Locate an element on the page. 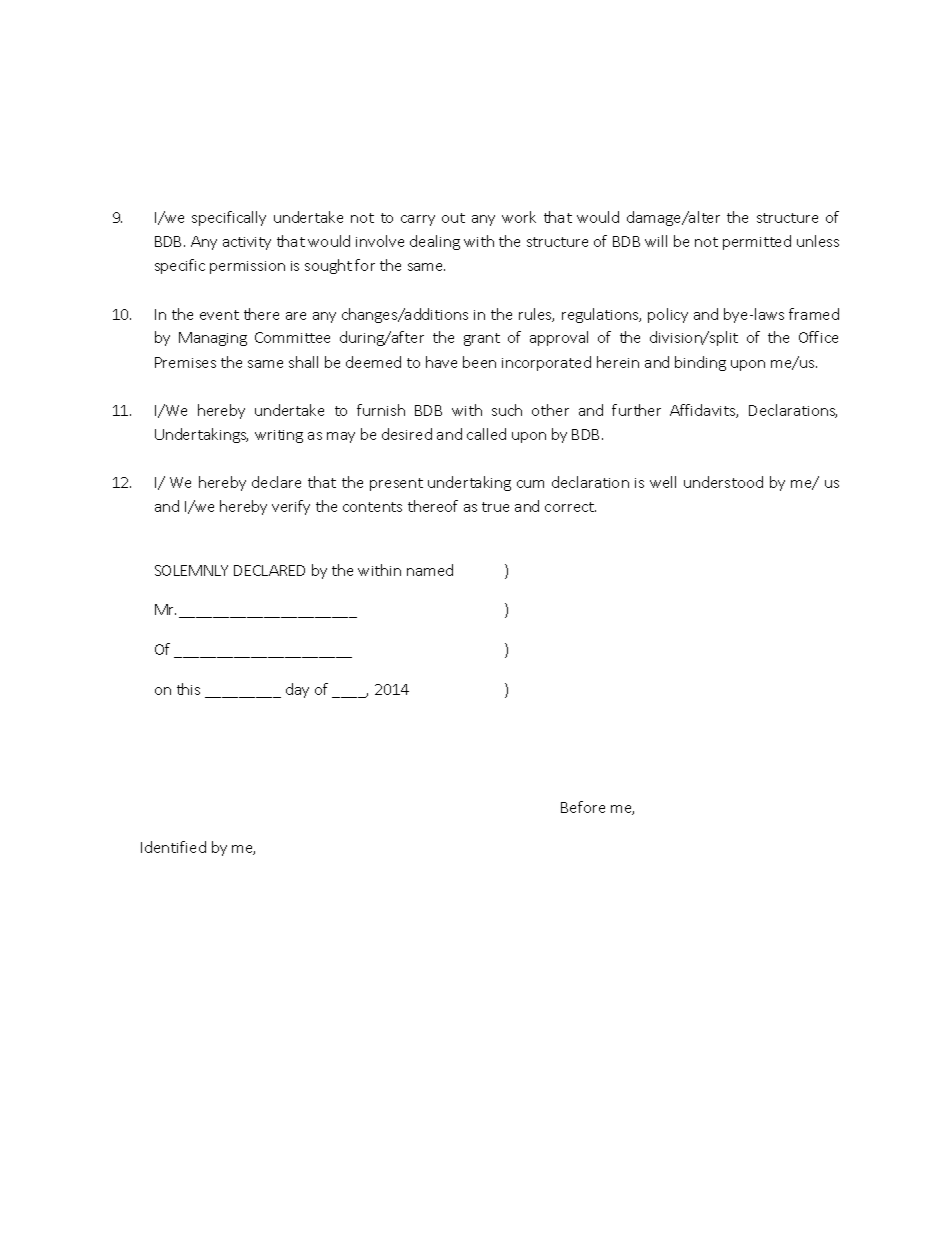 The height and width of the image is (1233, 952). Identified is located at coordinates (173, 847).
